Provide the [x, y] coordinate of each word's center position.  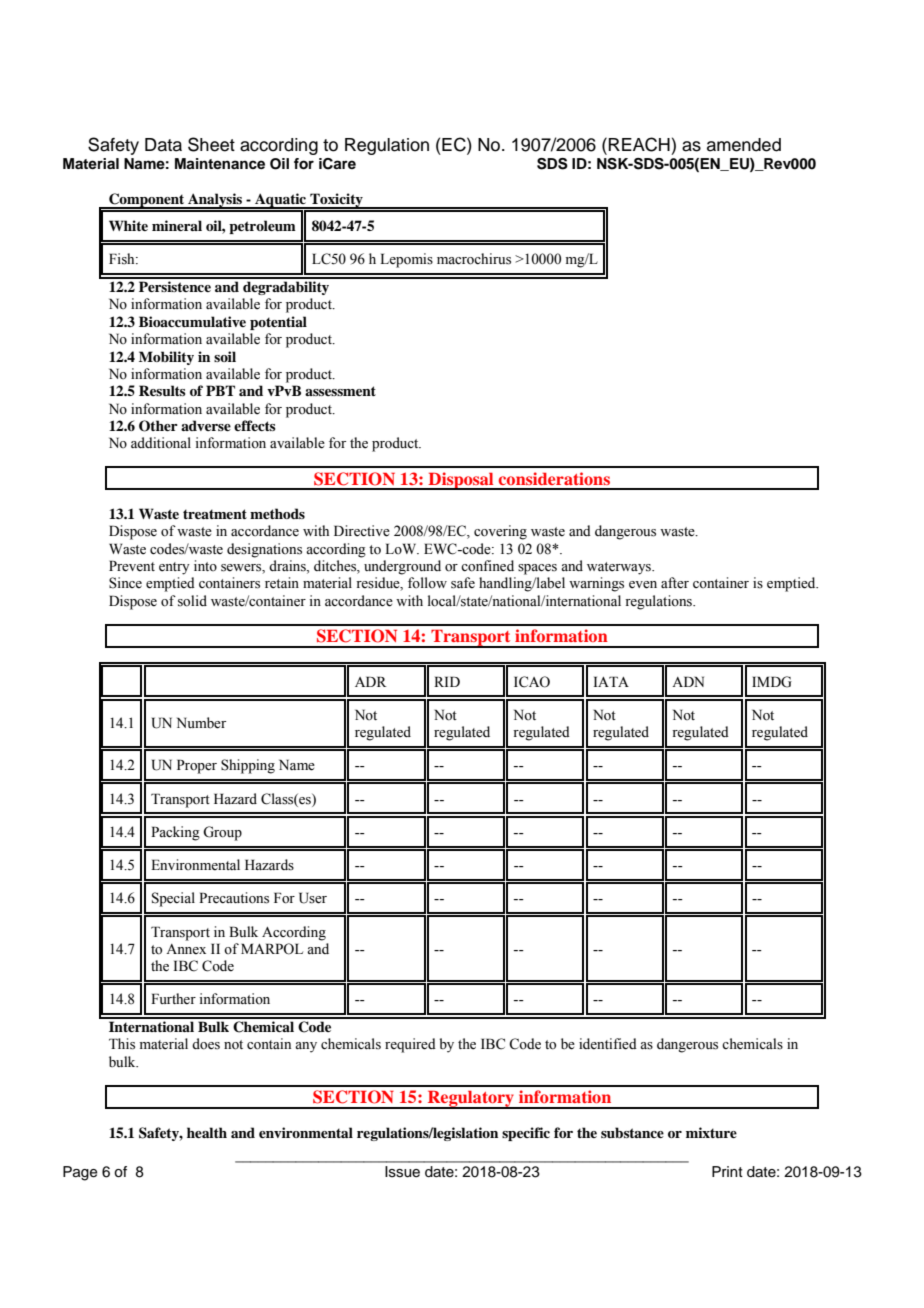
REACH [639, 144]
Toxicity [336, 201]
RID [447, 681]
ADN [688, 681]
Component [147, 201]
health [207, 1132]
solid [192, 601]
